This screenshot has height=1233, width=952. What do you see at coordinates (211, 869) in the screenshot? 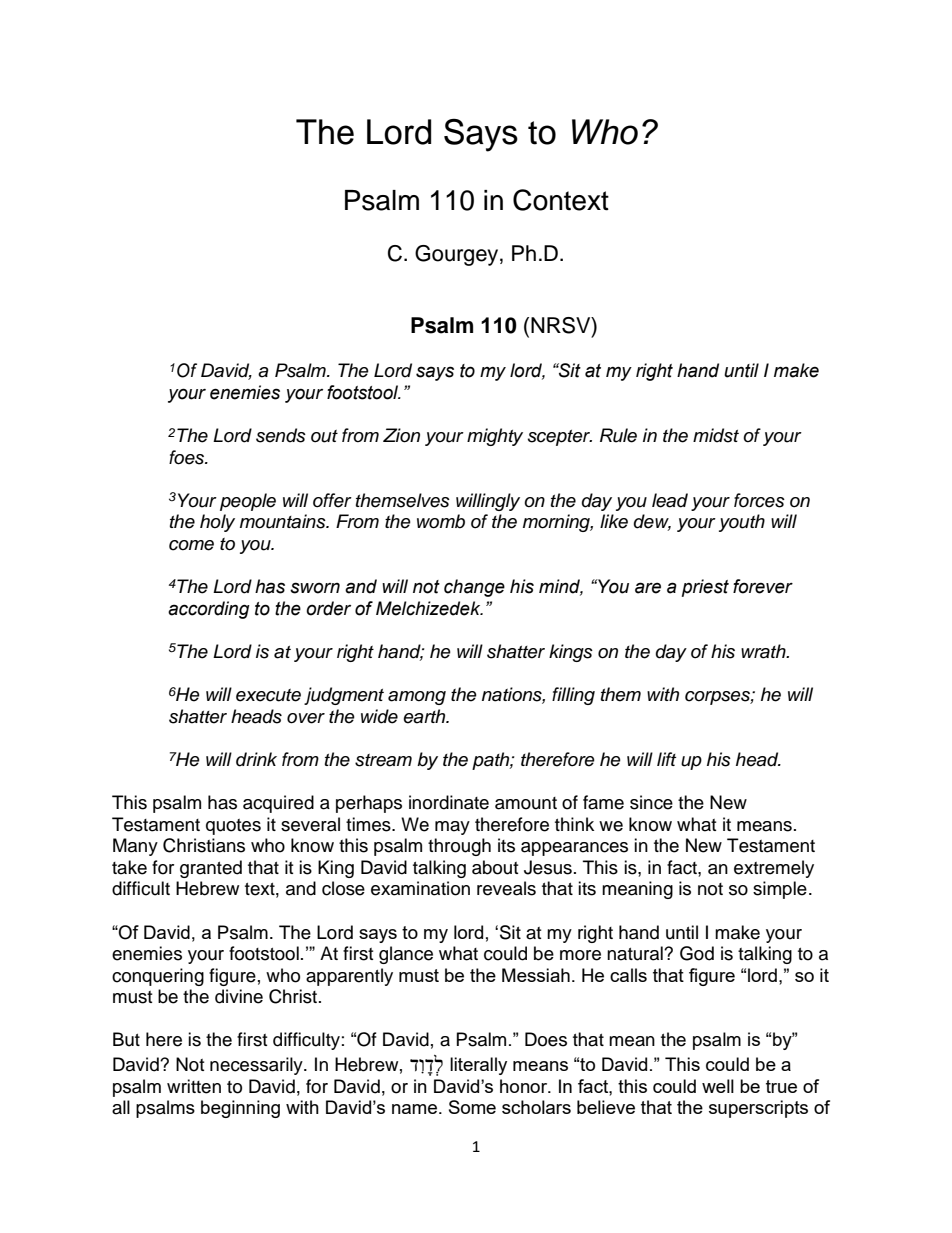
I see `granted` at bounding box center [211, 869].
